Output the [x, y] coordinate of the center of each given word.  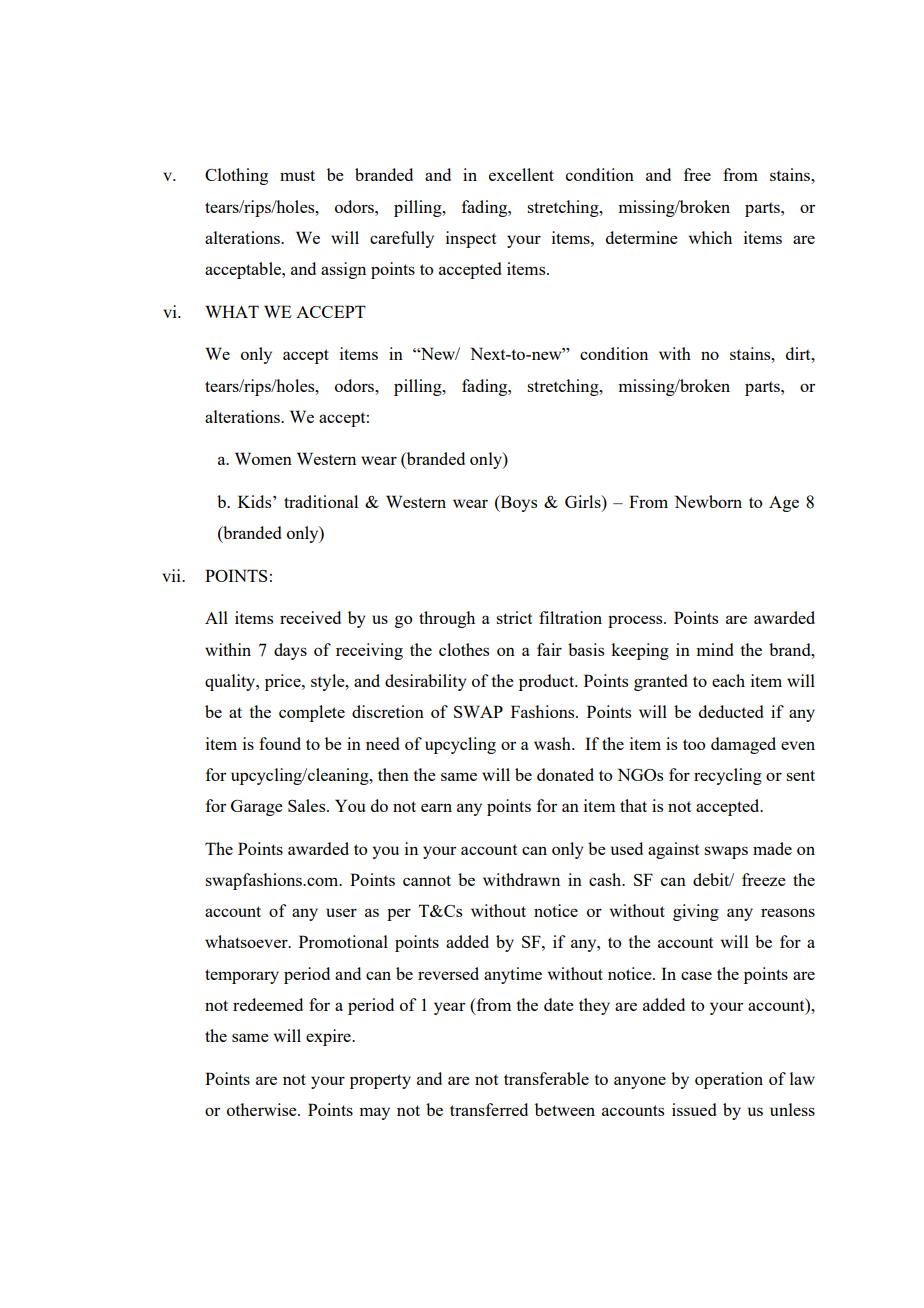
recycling [728, 776]
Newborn [708, 501]
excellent [521, 174]
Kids [256, 501]
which [710, 237]
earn [436, 807]
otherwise [263, 1109]
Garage [257, 808]
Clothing [236, 176]
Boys [517, 503]
